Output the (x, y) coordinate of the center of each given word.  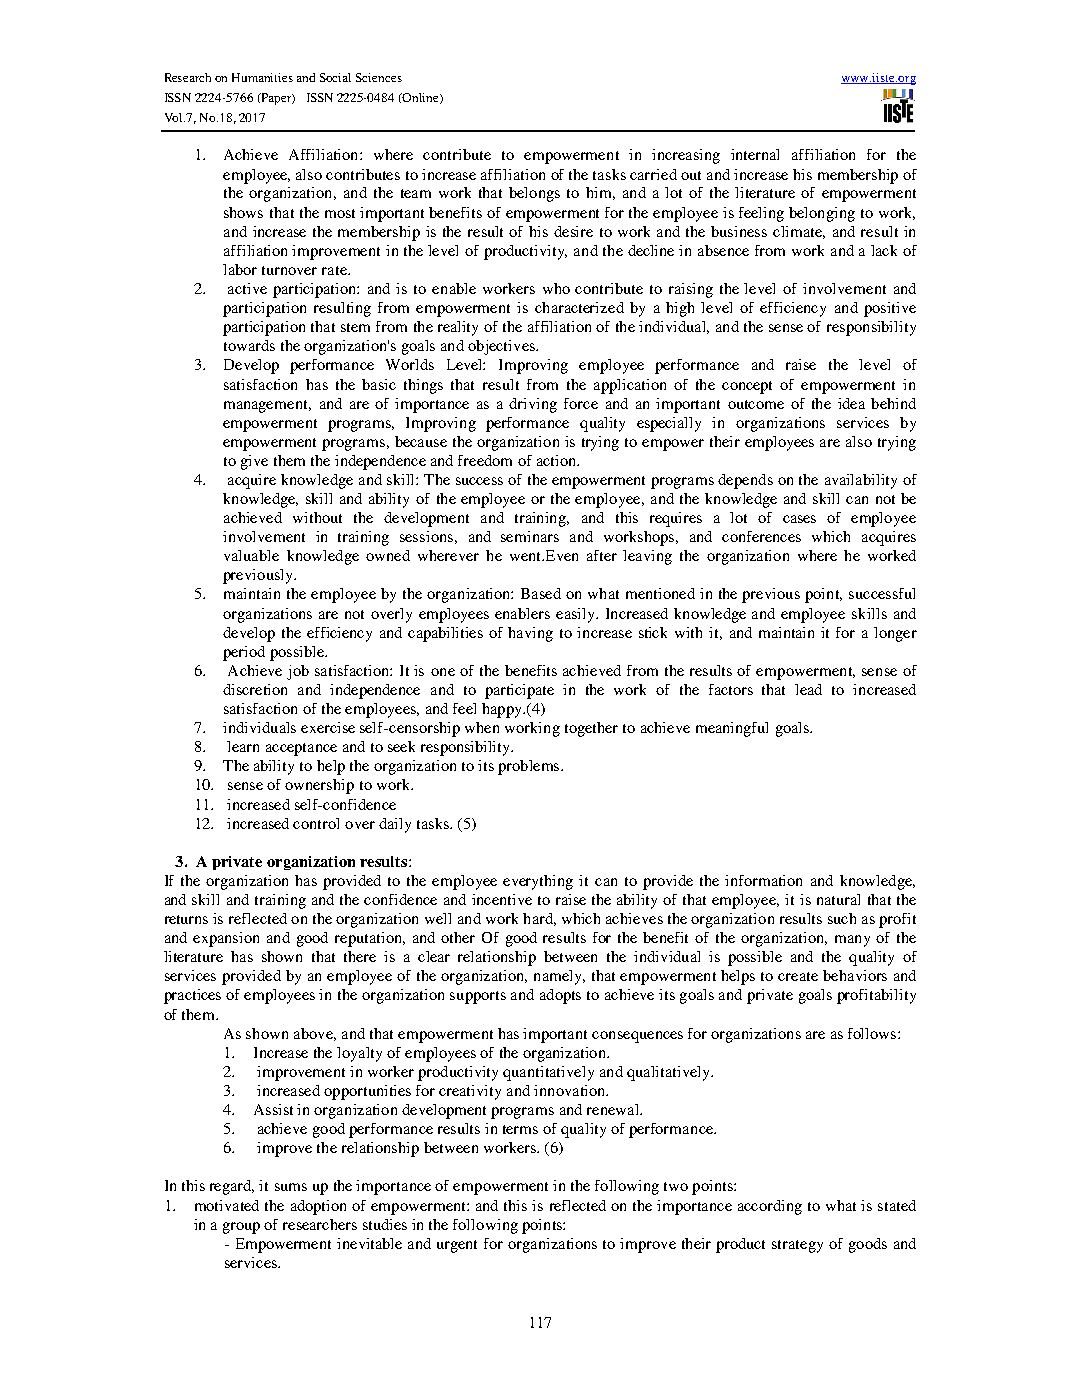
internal (755, 154)
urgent (457, 1246)
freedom (485, 460)
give (254, 462)
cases (799, 519)
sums (291, 1187)
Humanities (262, 77)
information (763, 880)
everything (538, 882)
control (316, 823)
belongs (534, 194)
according (770, 1207)
